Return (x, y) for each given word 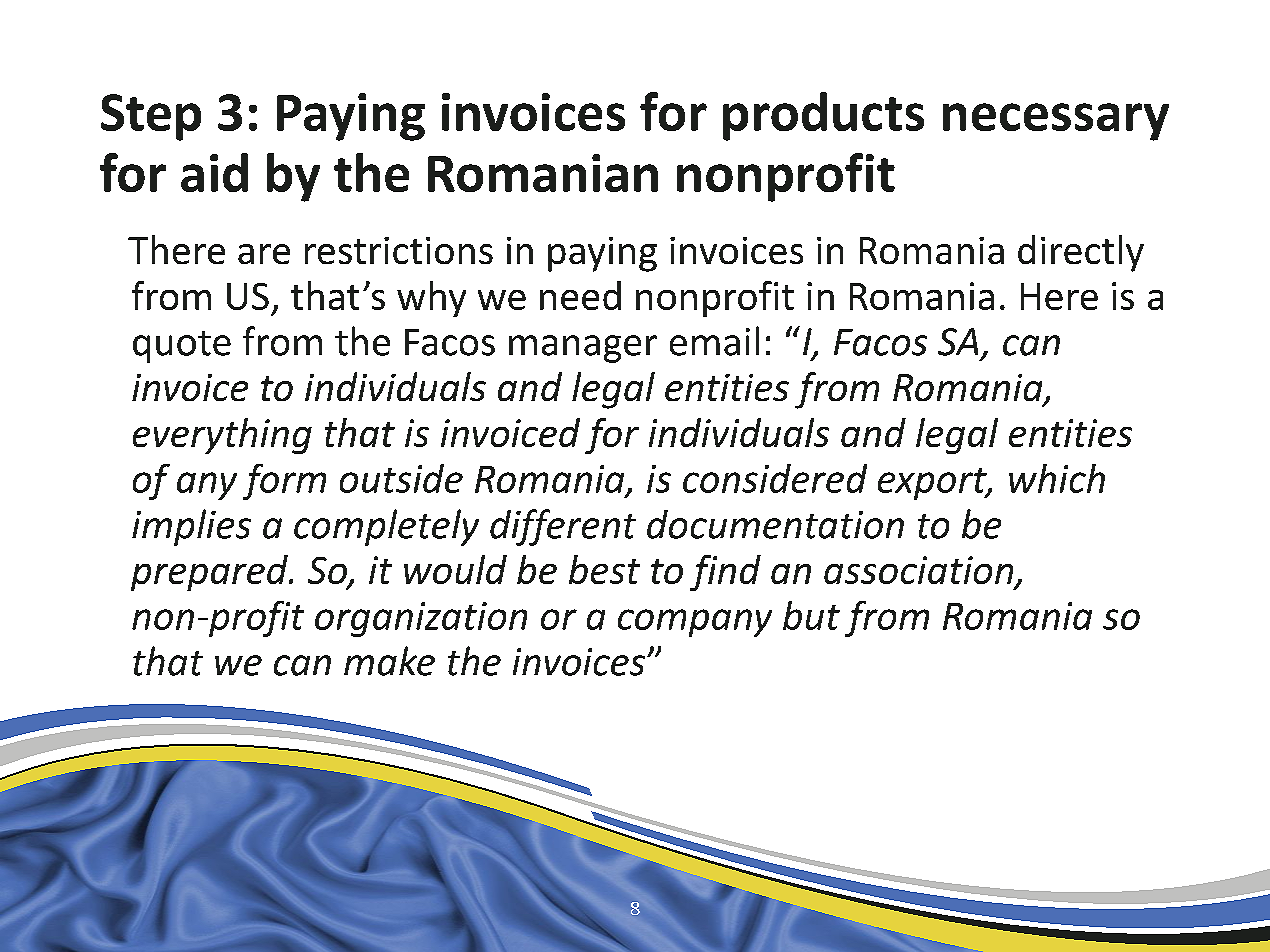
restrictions (399, 250)
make (389, 661)
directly (1081, 253)
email (714, 341)
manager (583, 349)
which (1057, 478)
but (811, 615)
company (695, 623)
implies (191, 527)
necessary (1056, 122)
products (823, 116)
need (580, 295)
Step (151, 117)
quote (182, 347)
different (563, 527)
